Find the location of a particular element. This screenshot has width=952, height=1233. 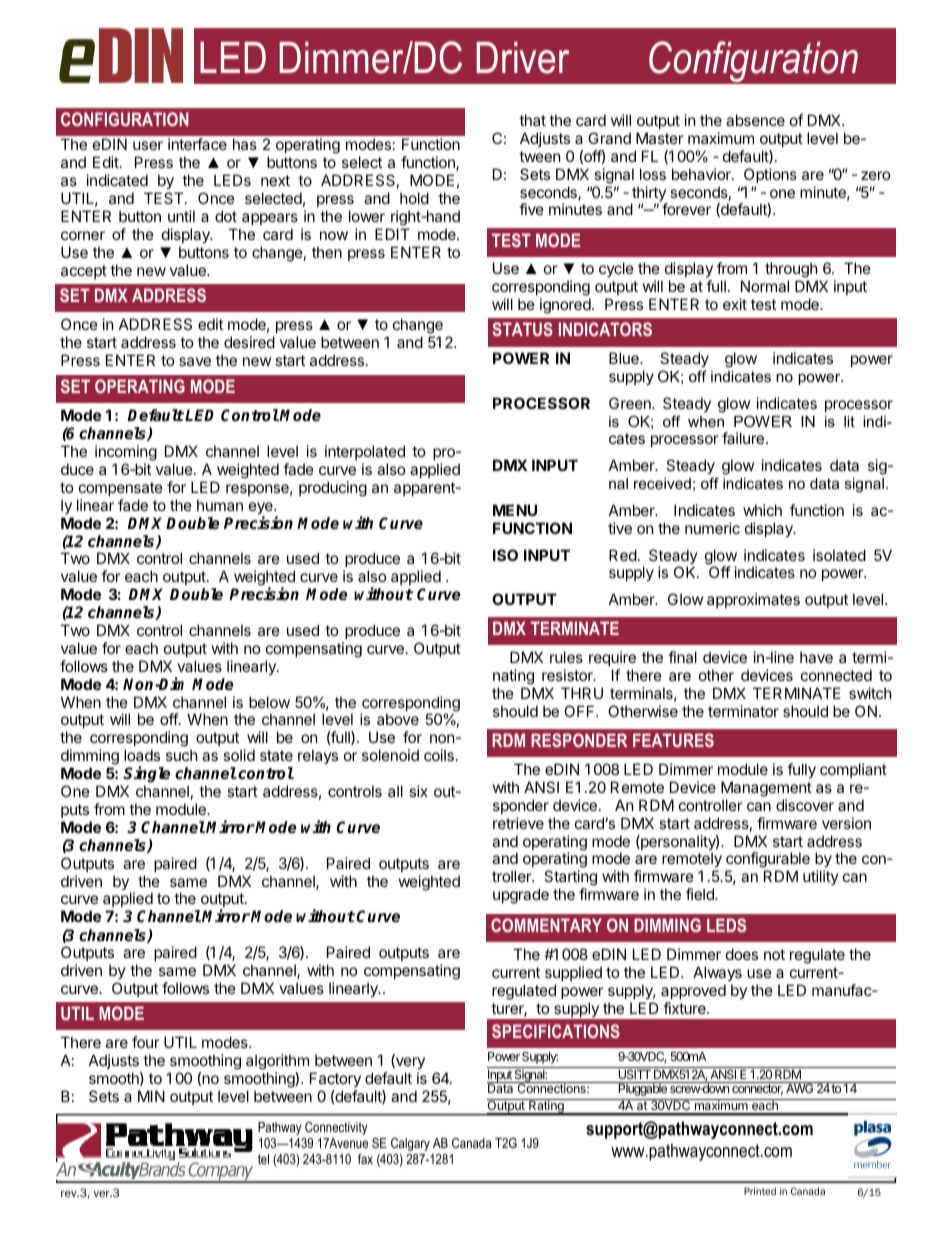

interface is located at coordinates (197, 144).
